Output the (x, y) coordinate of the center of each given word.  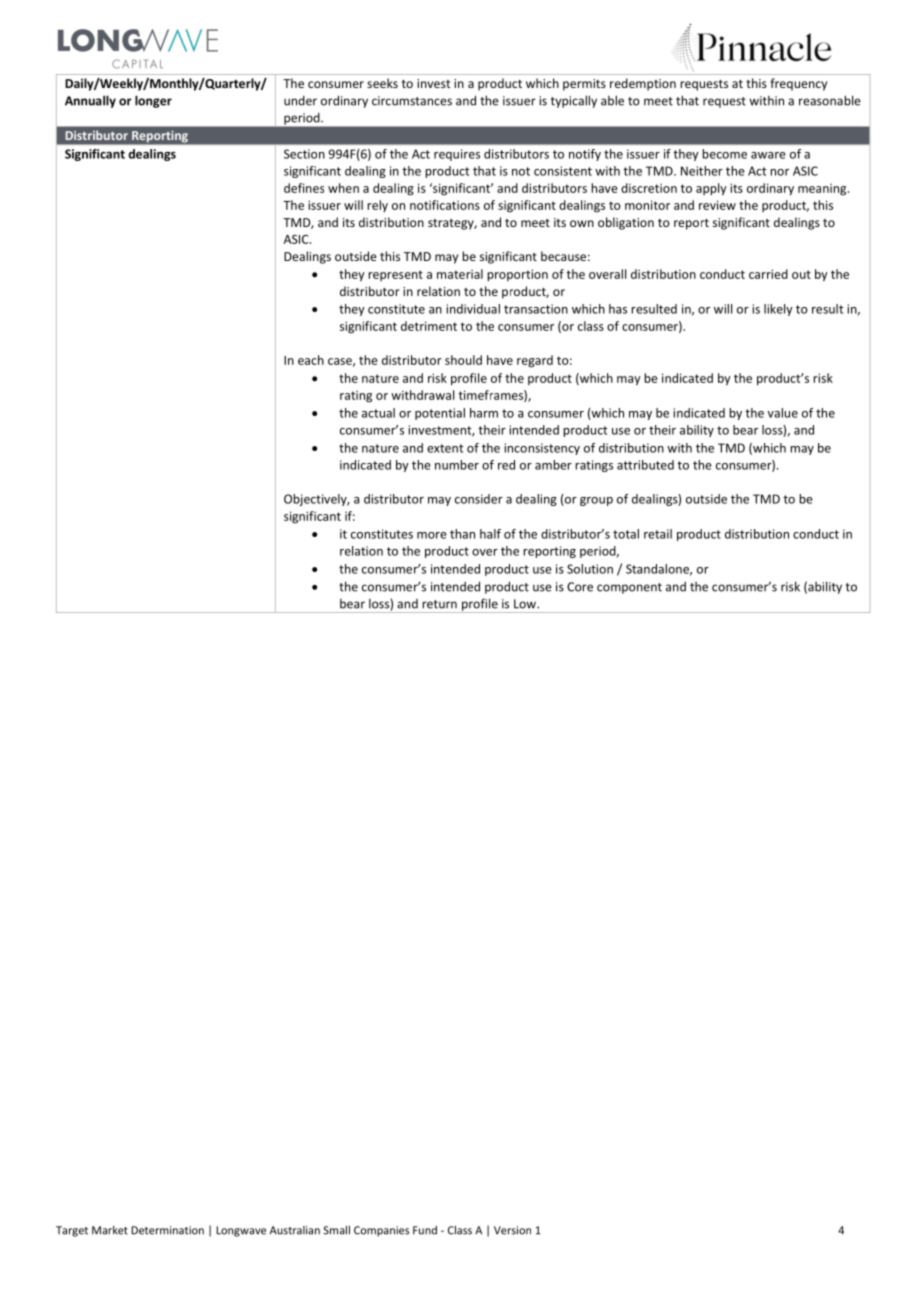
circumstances (412, 101)
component (629, 588)
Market (110, 1230)
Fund (425, 1230)
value (783, 413)
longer (153, 101)
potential (440, 414)
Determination (167, 1230)
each (311, 360)
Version (512, 1230)
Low (526, 604)
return (439, 604)
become (725, 154)
